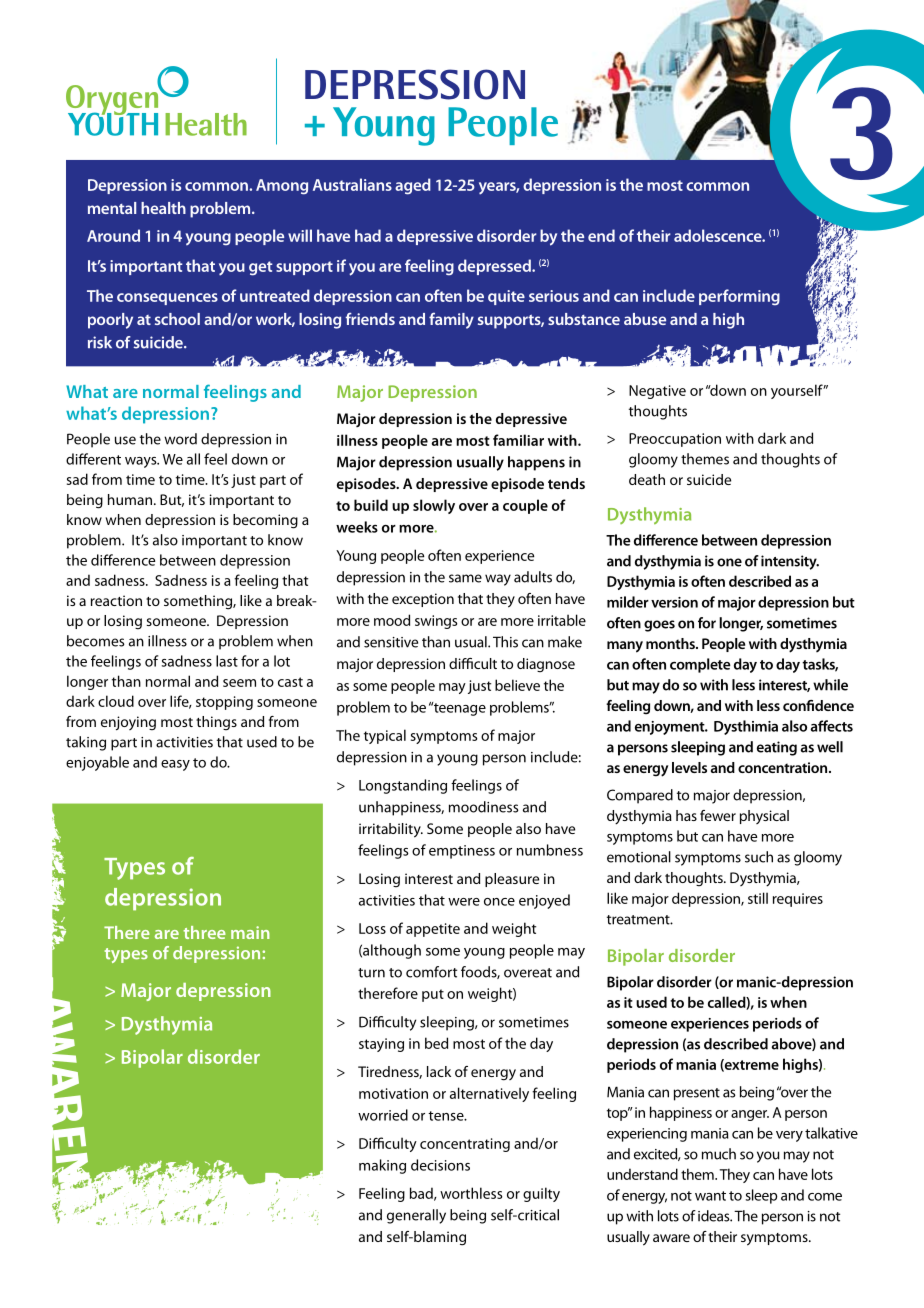  I want to click on performing, so click(739, 297).
